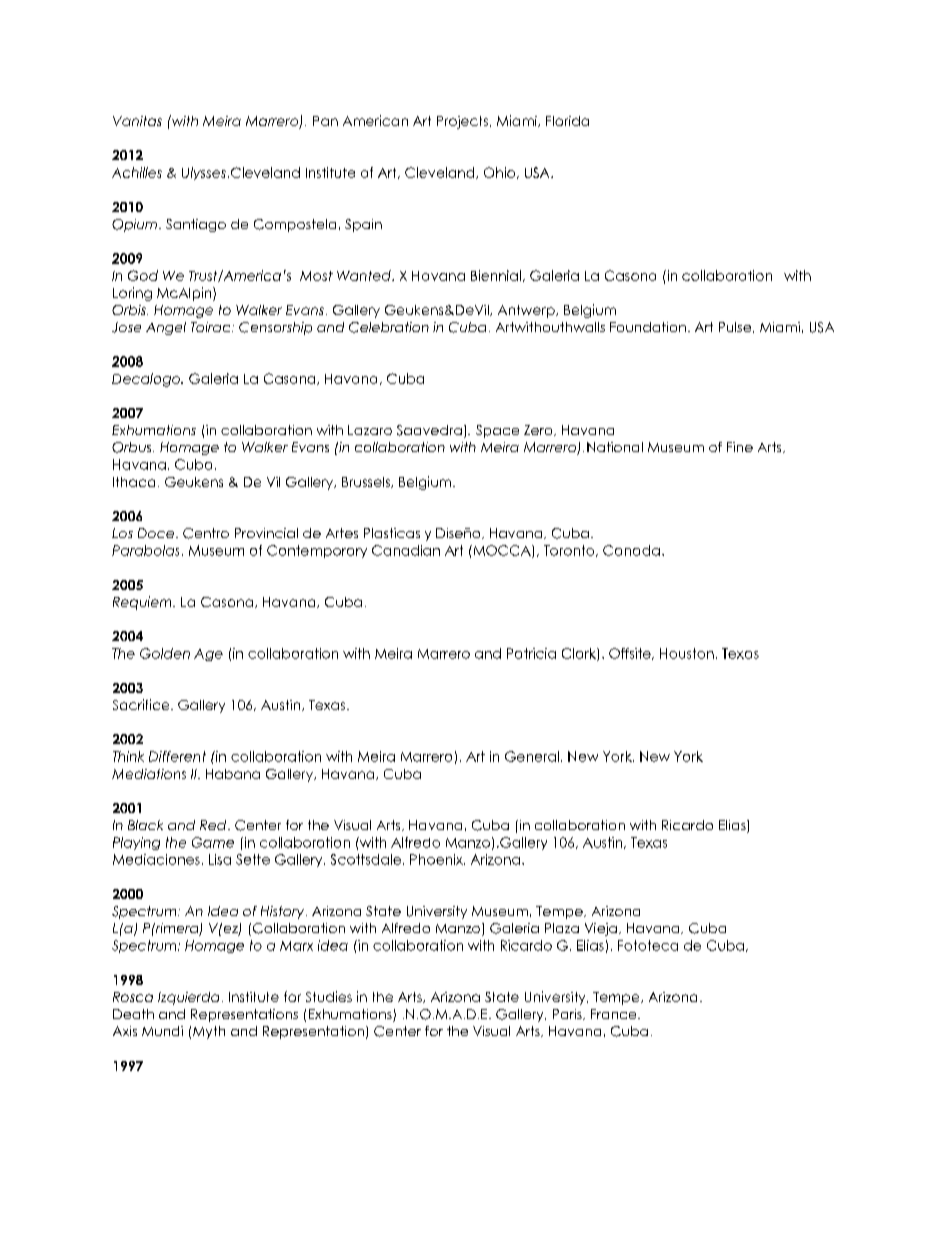 This screenshot has width=952, height=1233. Describe the element at coordinates (206, 533) in the screenshot. I see `Centro` at that location.
